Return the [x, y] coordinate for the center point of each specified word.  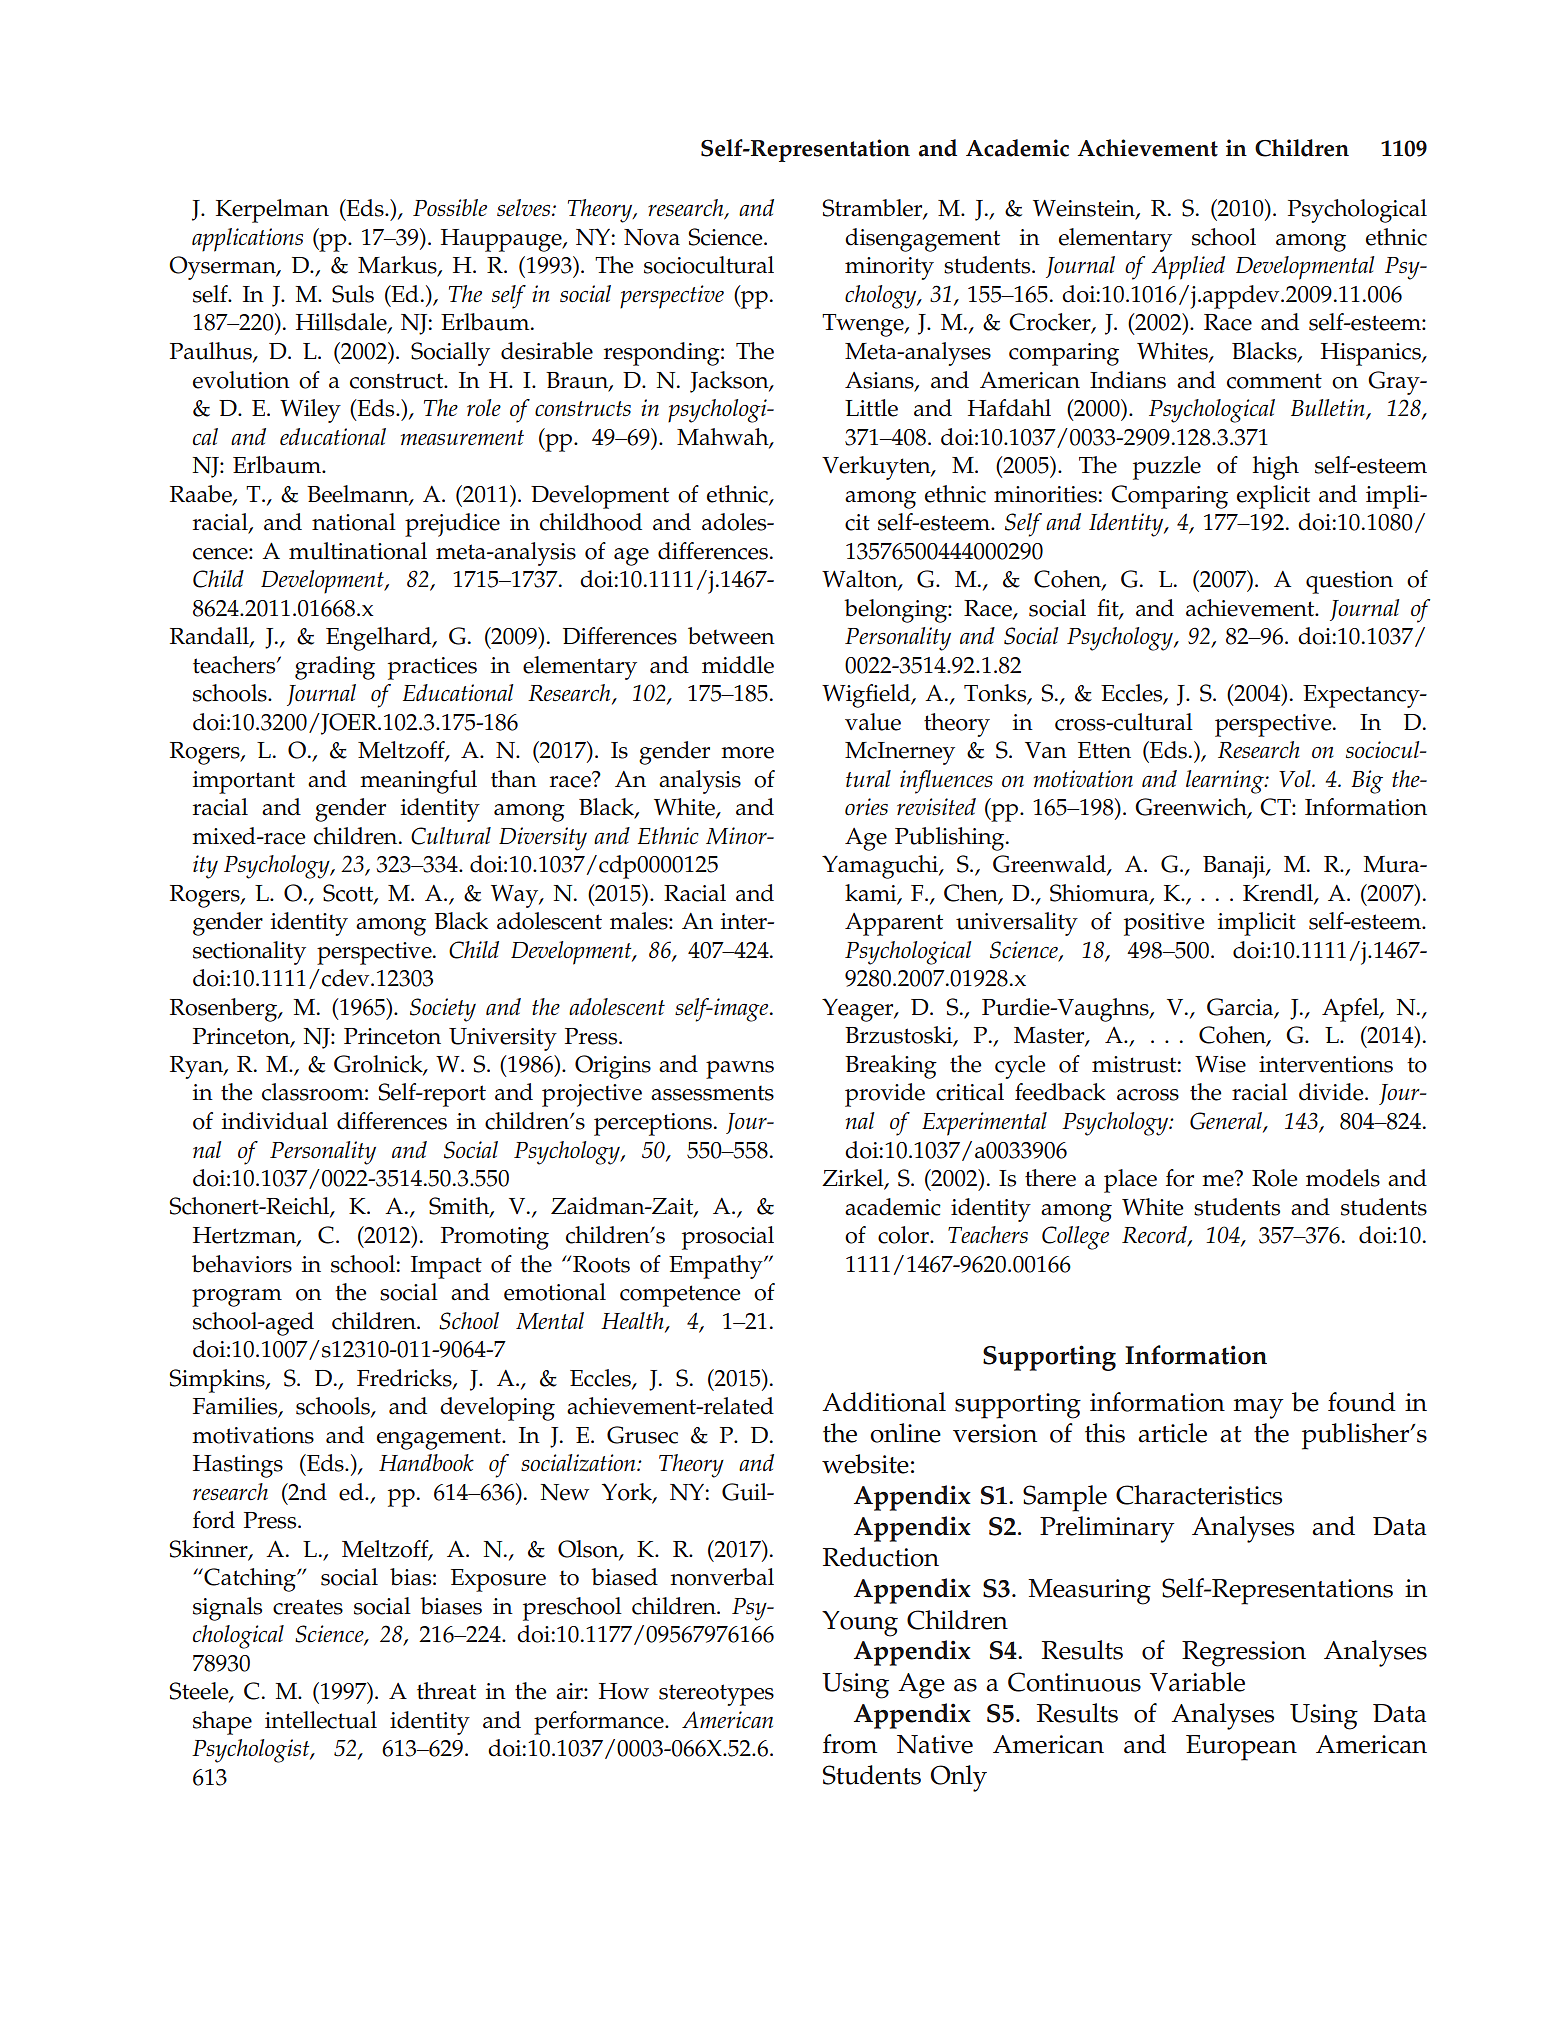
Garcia [1241, 1008]
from [850, 1744]
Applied [1188, 268]
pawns [740, 1070]
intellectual [321, 1720]
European [1241, 1748]
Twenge [864, 325]
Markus [398, 266]
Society [443, 1010]
